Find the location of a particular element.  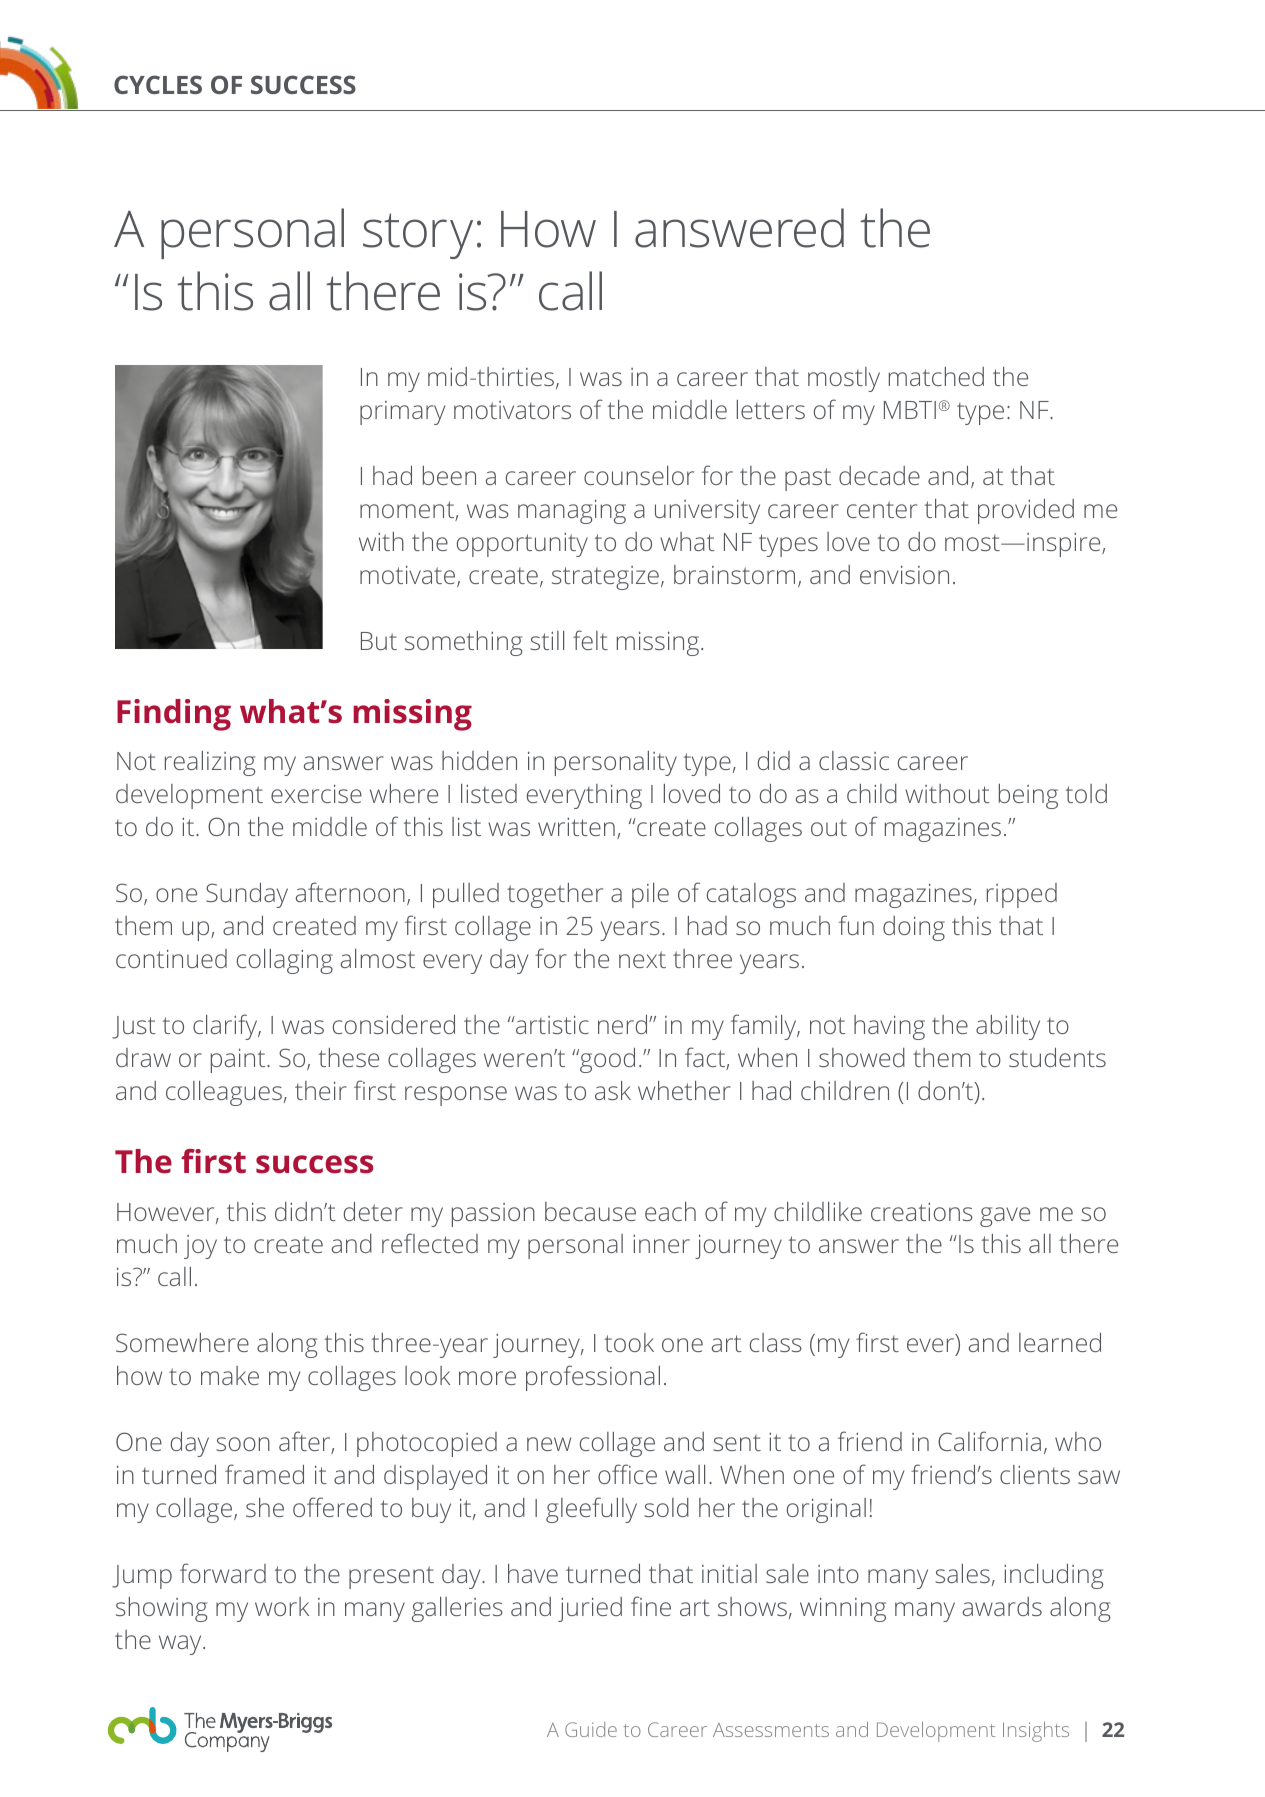

way is located at coordinates (181, 1645).
